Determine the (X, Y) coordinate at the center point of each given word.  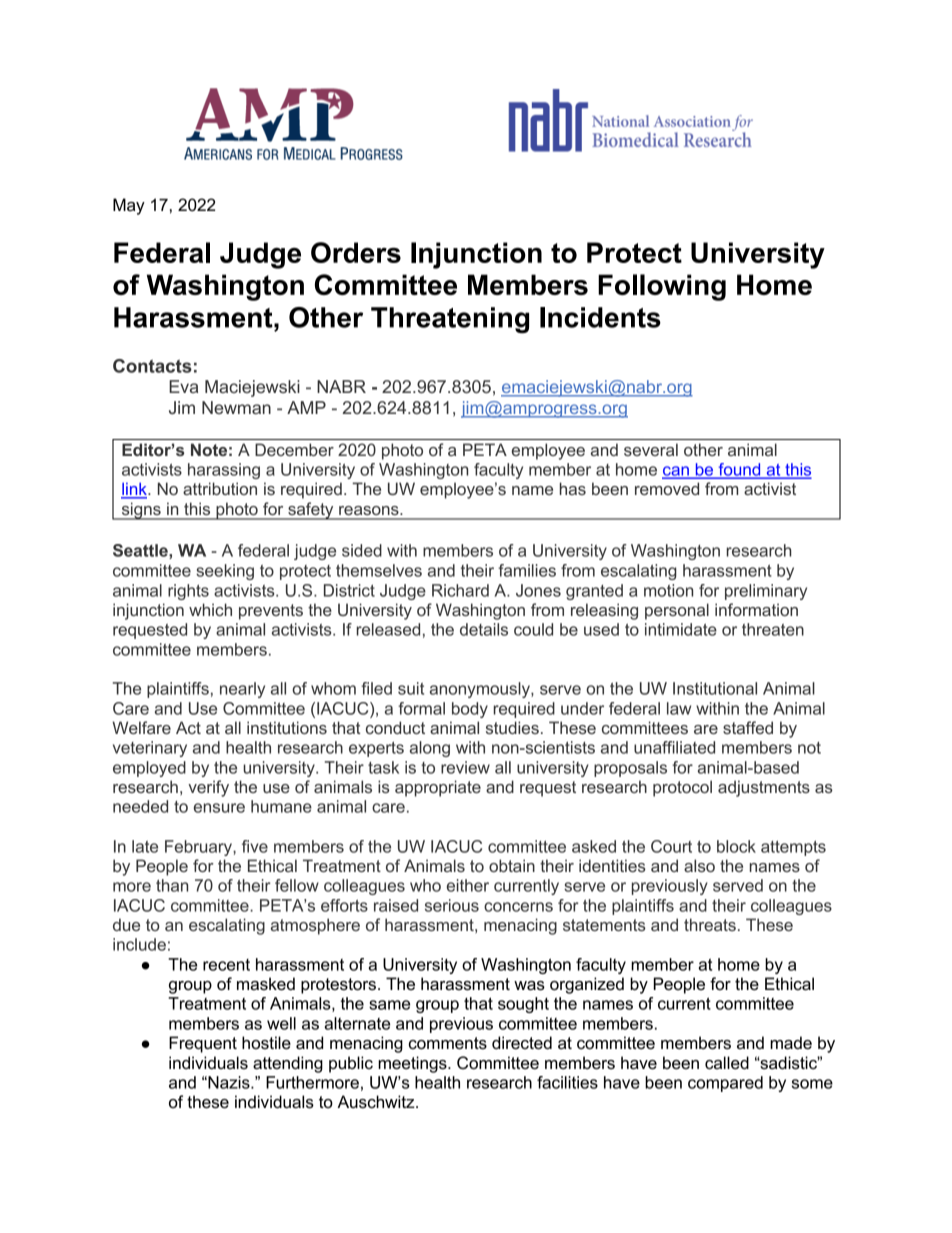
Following (662, 287)
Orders (356, 252)
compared (725, 1084)
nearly (242, 690)
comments (448, 1043)
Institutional (715, 688)
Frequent (203, 1044)
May (129, 206)
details (484, 629)
